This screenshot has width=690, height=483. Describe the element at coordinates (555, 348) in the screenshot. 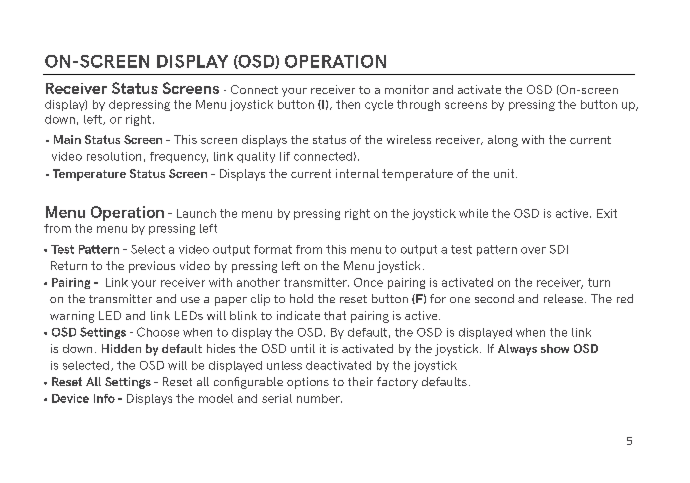

I see `show` at that location.
